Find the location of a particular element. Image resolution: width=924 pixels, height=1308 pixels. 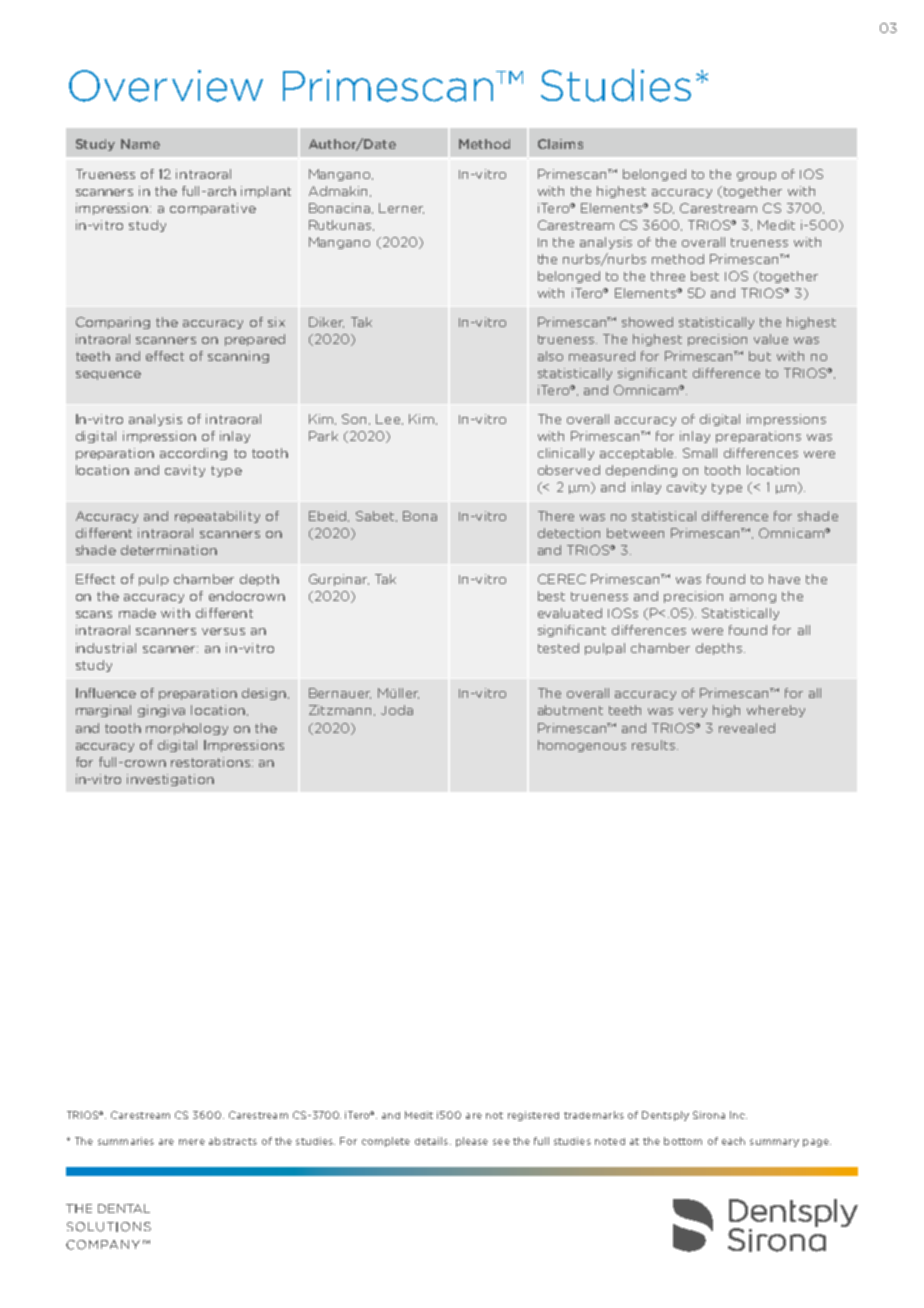

mere is located at coordinates (192, 1142).
